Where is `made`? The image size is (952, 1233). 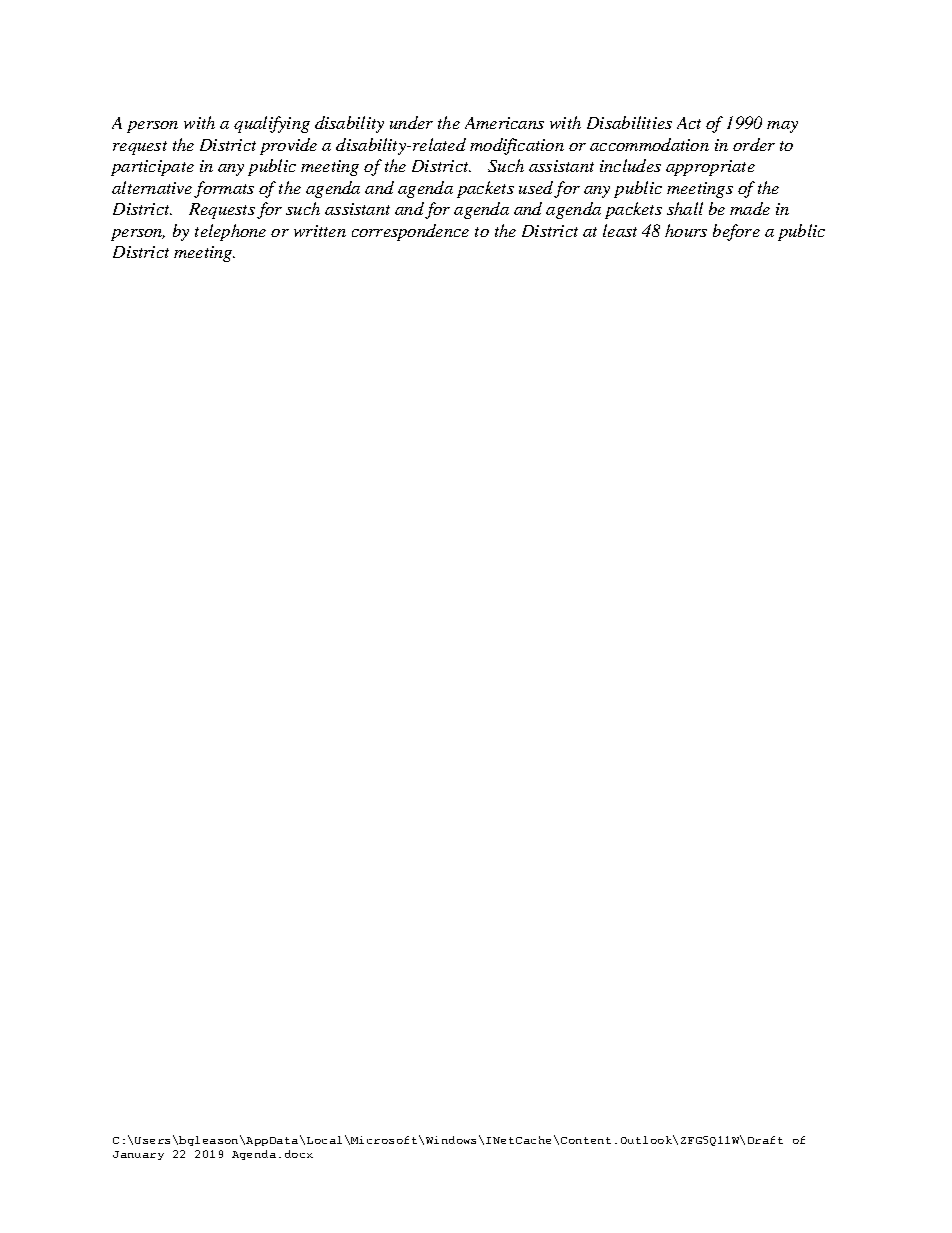
made is located at coordinates (750, 208).
